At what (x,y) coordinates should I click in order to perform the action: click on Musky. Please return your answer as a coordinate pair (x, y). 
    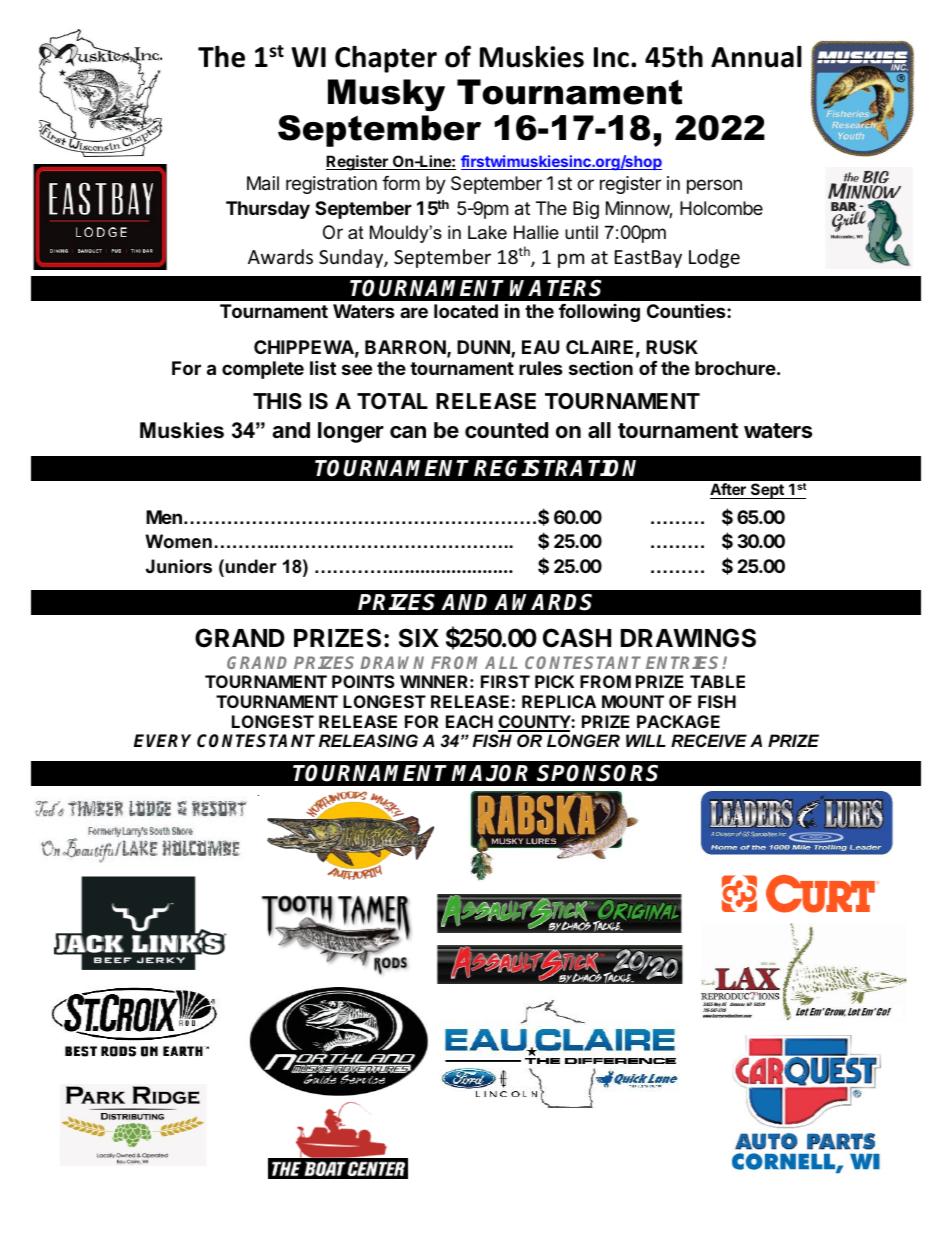
    Looking at the image, I should click on (386, 95).
